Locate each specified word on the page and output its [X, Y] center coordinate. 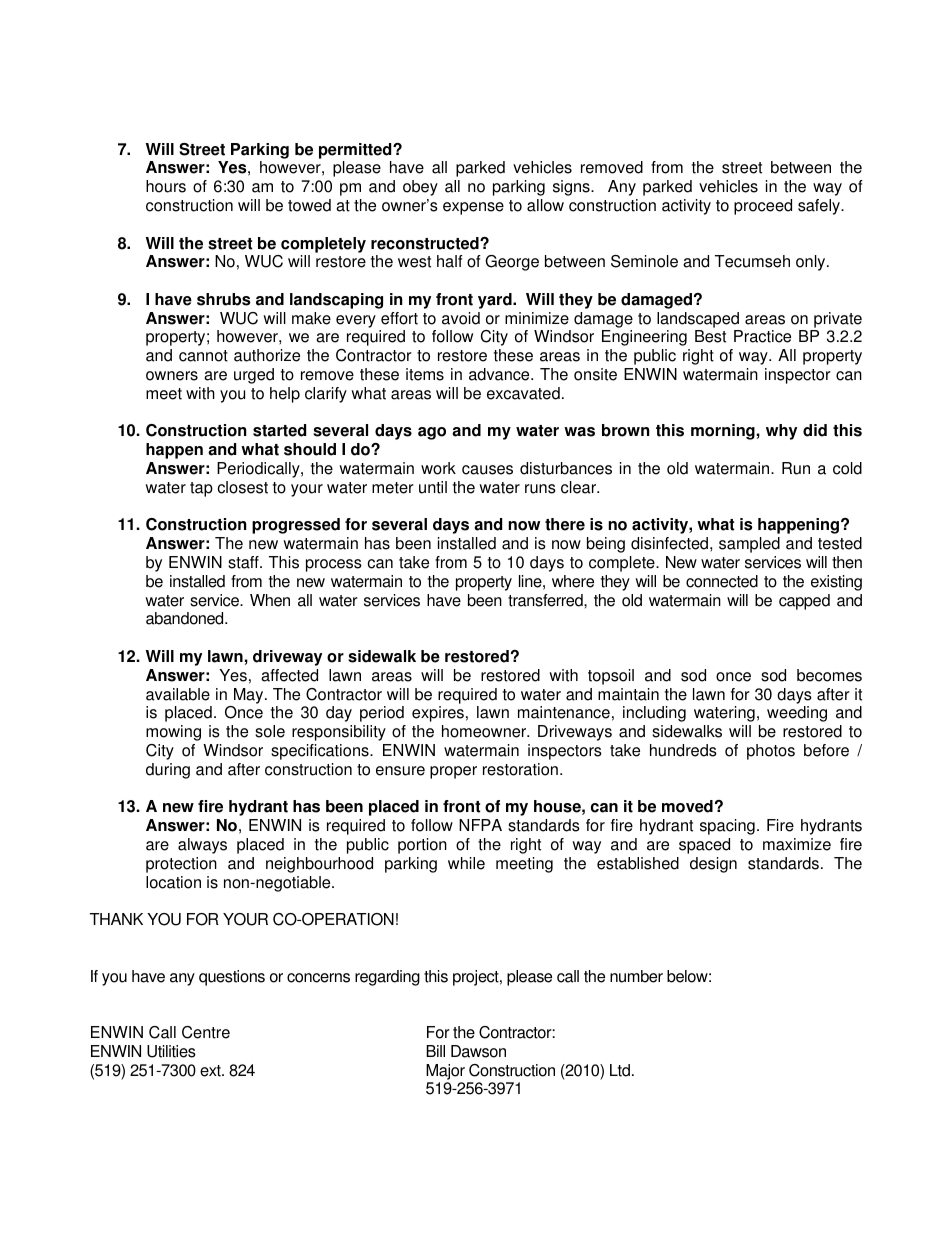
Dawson [478, 1051]
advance [500, 374]
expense [473, 208]
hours [166, 186]
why [781, 432]
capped [804, 602]
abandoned [186, 618]
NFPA [480, 825]
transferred [546, 600]
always [202, 846]
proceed [763, 207]
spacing [727, 827]
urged [254, 376]
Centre [206, 1032]
